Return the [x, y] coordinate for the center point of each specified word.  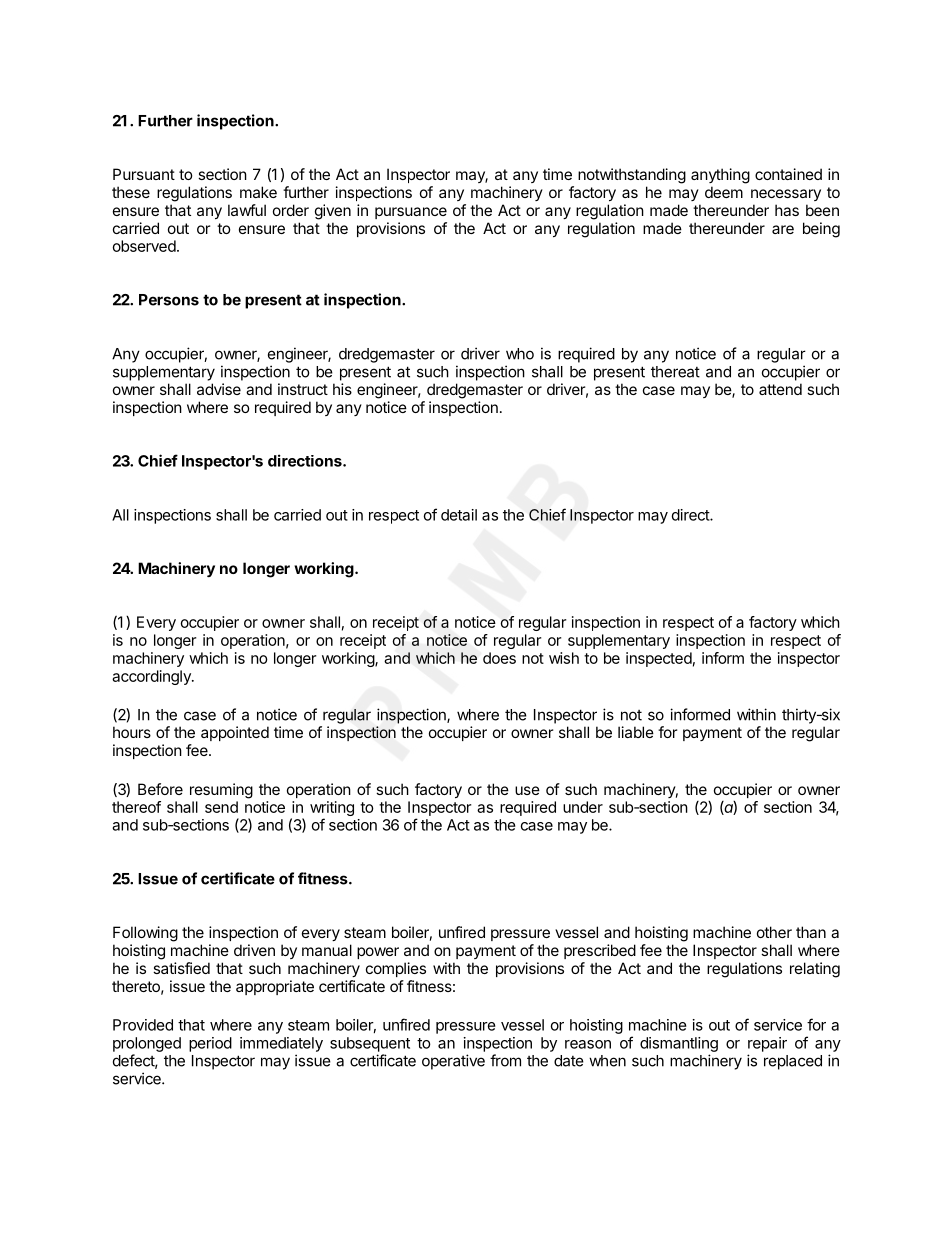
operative [453, 1062]
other [774, 932]
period [210, 1044]
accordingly [152, 677]
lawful [247, 210]
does [499, 658]
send [221, 807]
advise [219, 389]
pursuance [411, 213]
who [520, 354]
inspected [659, 659]
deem [724, 192]
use [527, 790]
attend [780, 389]
